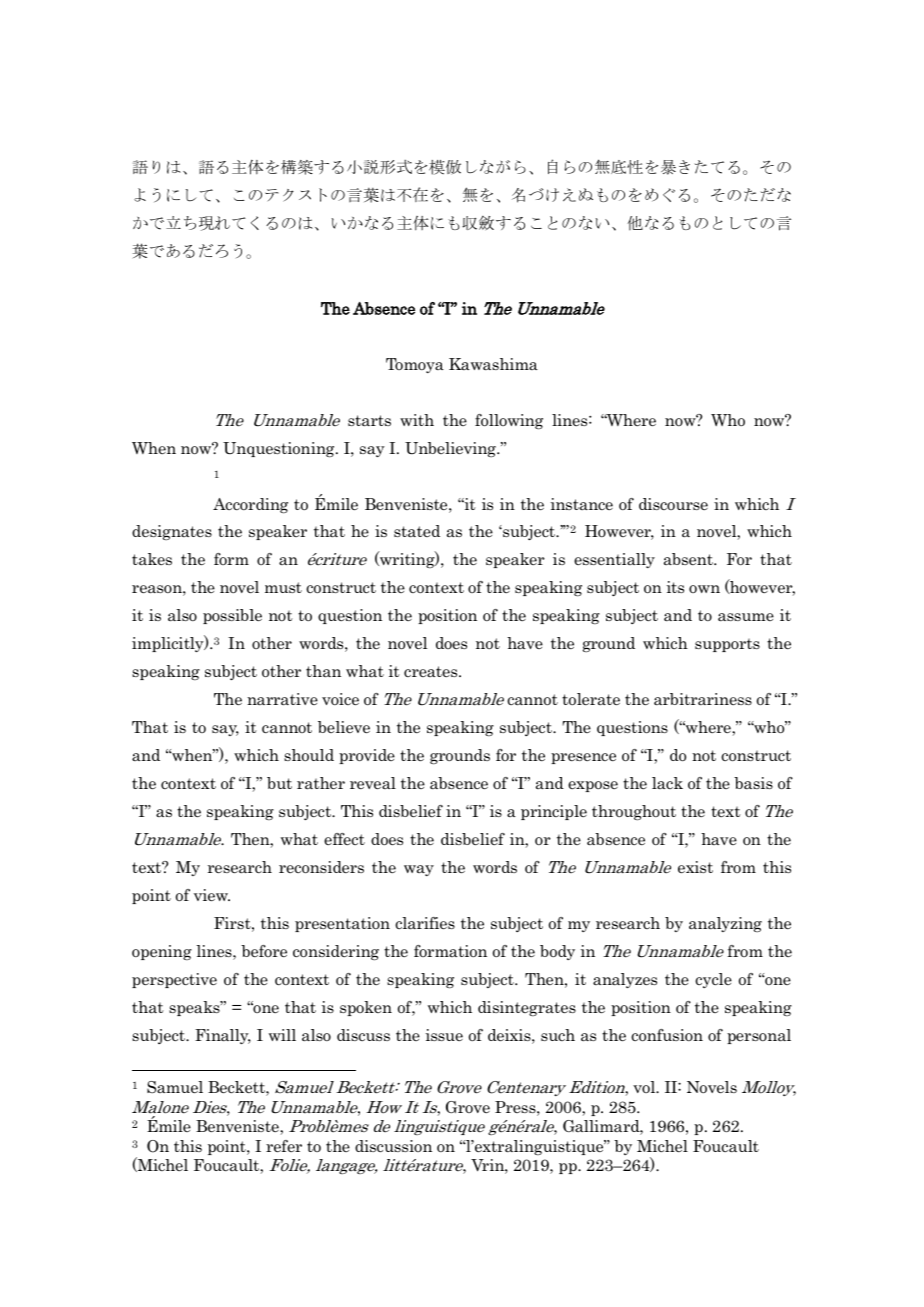 The image size is (924, 1307). What do you see at coordinates (250, 506) in the screenshot?
I see `According` at bounding box center [250, 506].
